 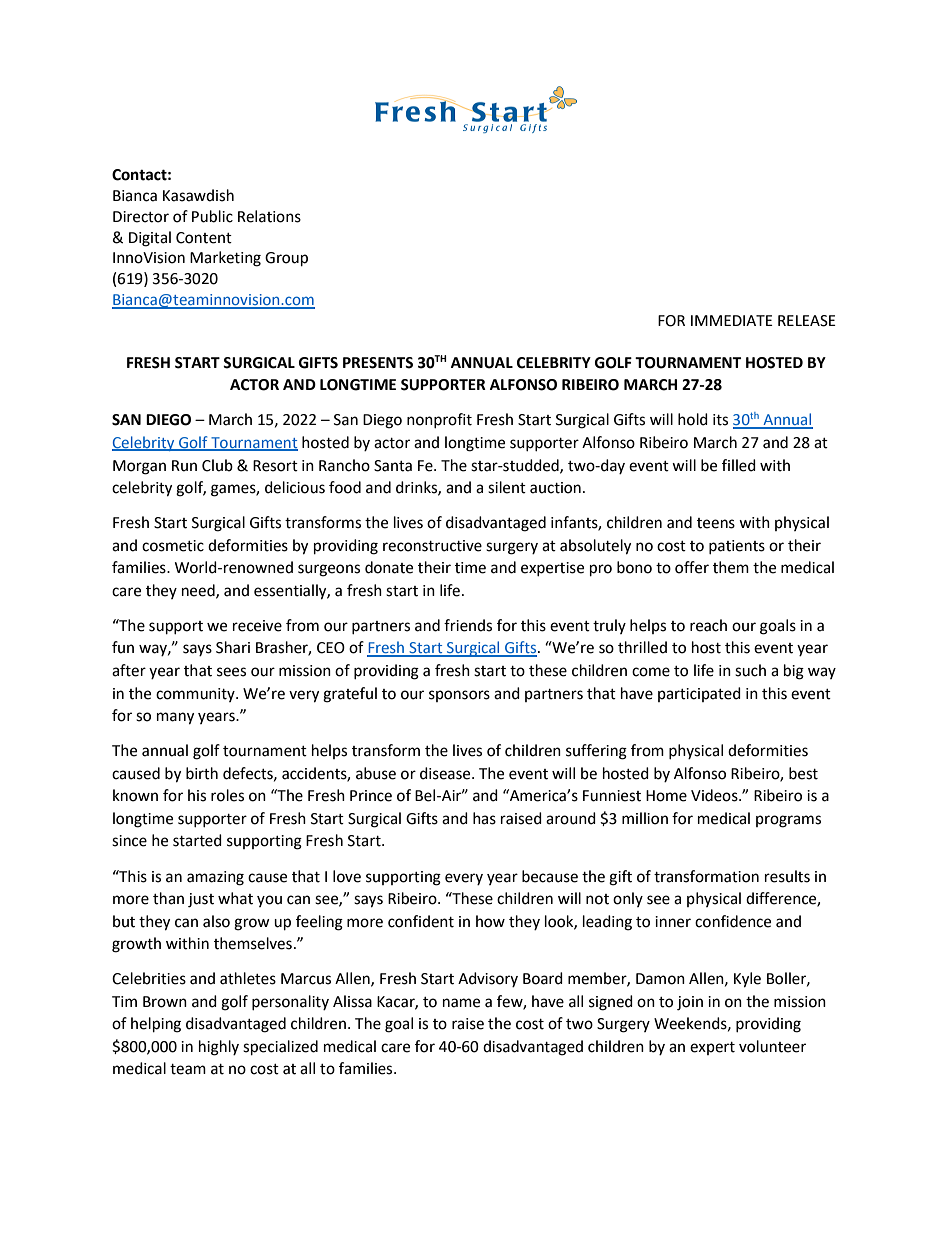 I want to click on silent, so click(x=507, y=487).
